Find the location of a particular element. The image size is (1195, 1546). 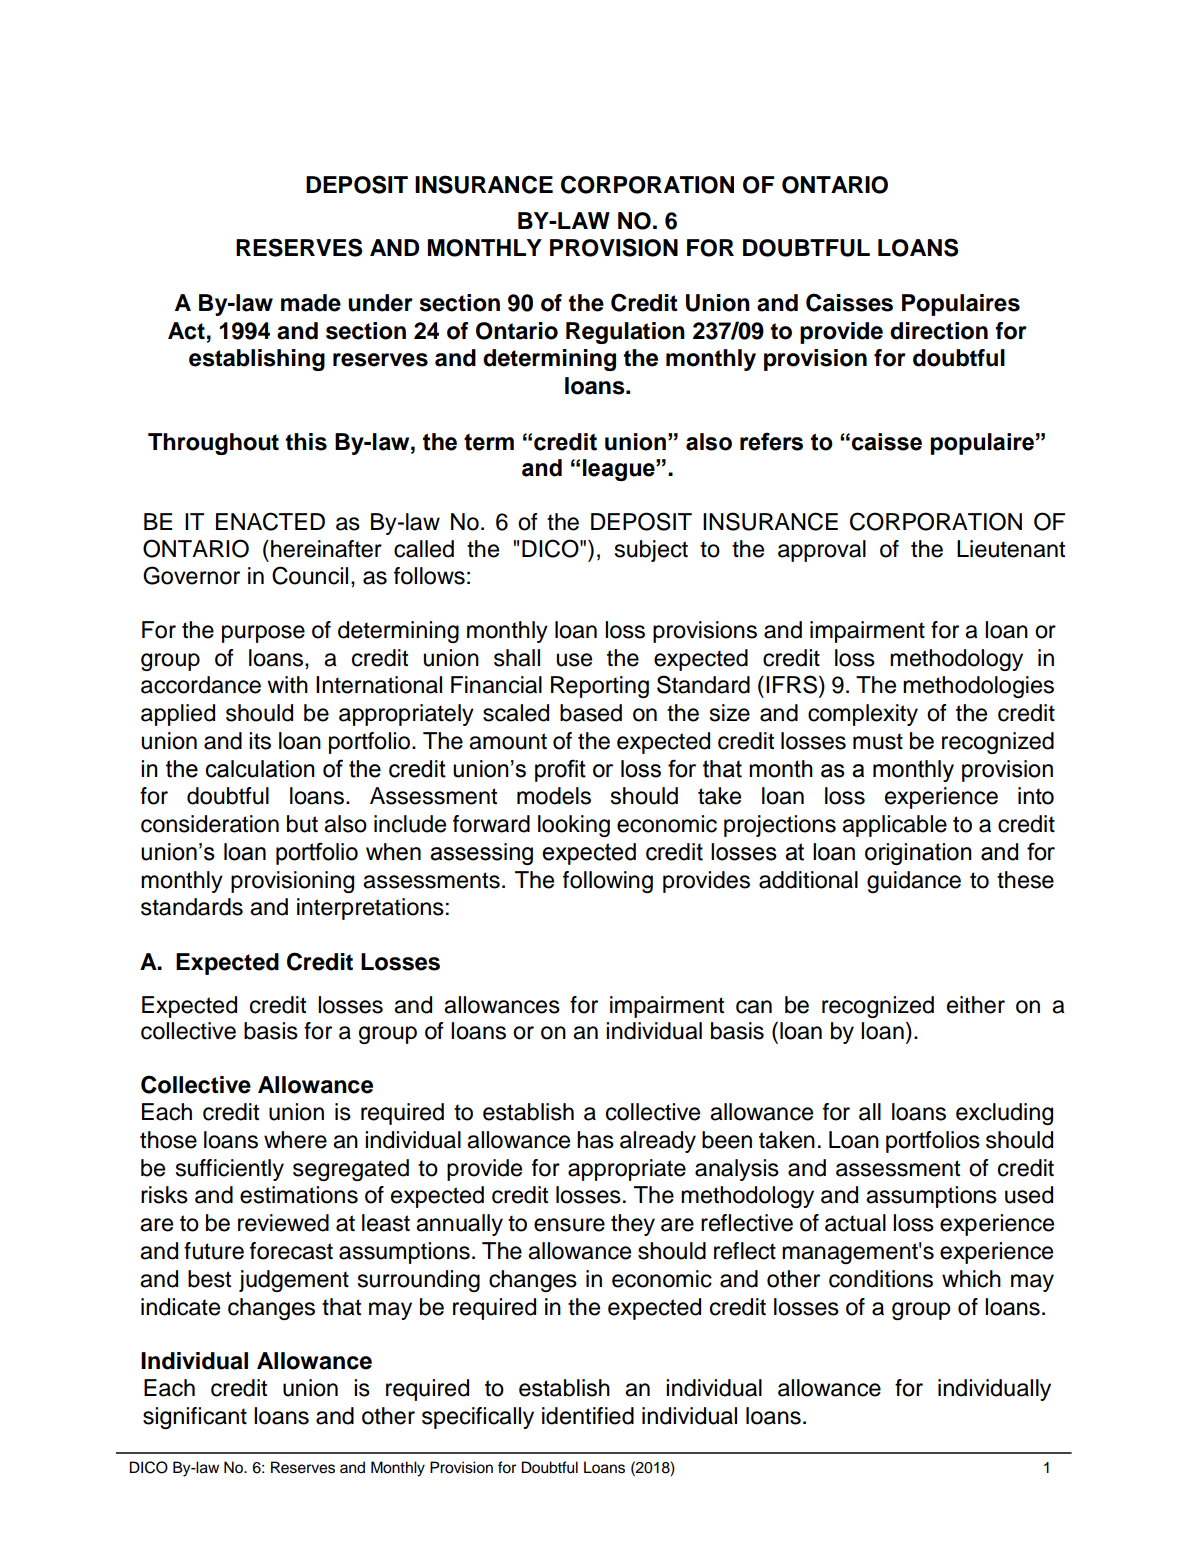

methodologies is located at coordinates (978, 687).
